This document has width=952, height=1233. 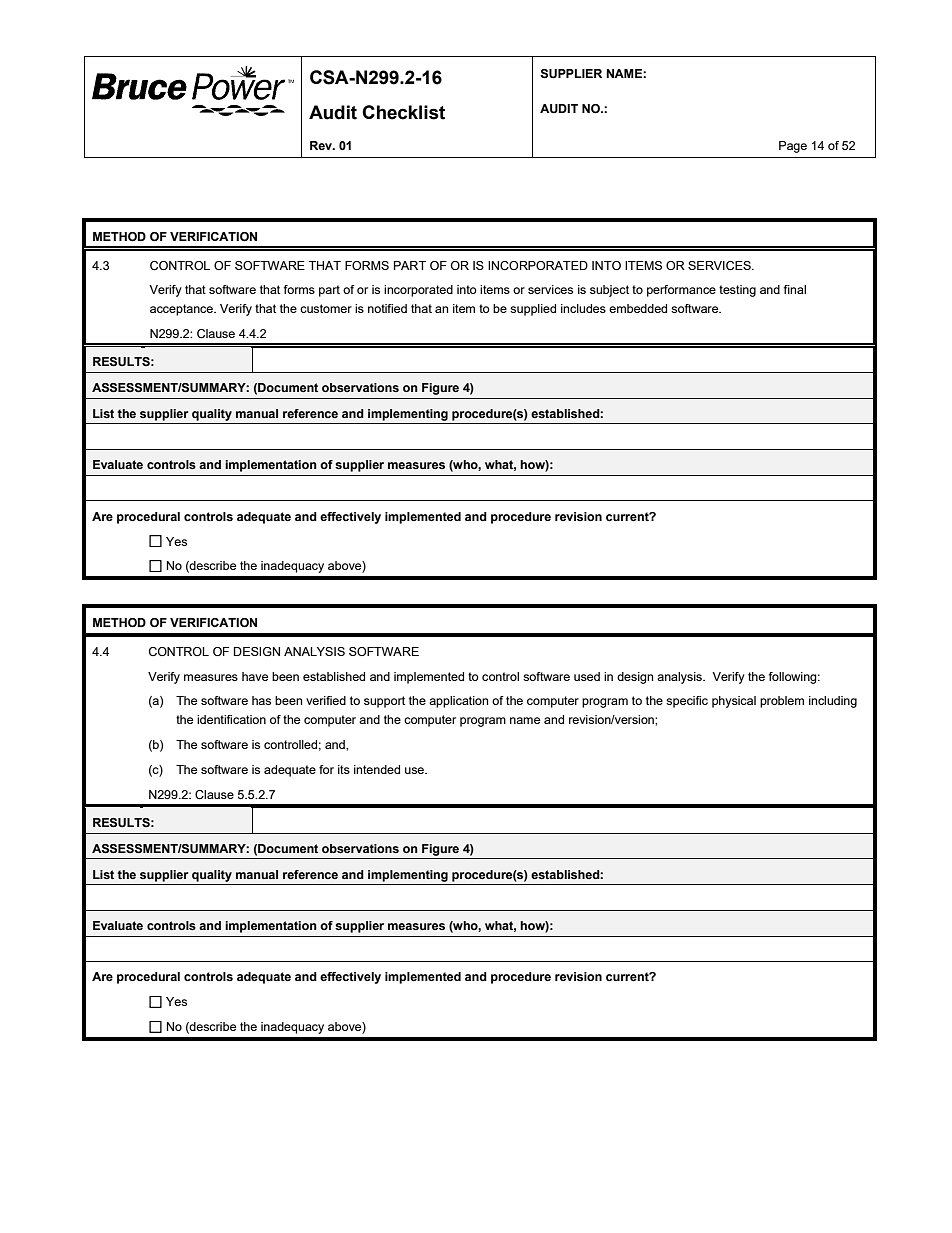 I want to click on subject, so click(x=609, y=291).
